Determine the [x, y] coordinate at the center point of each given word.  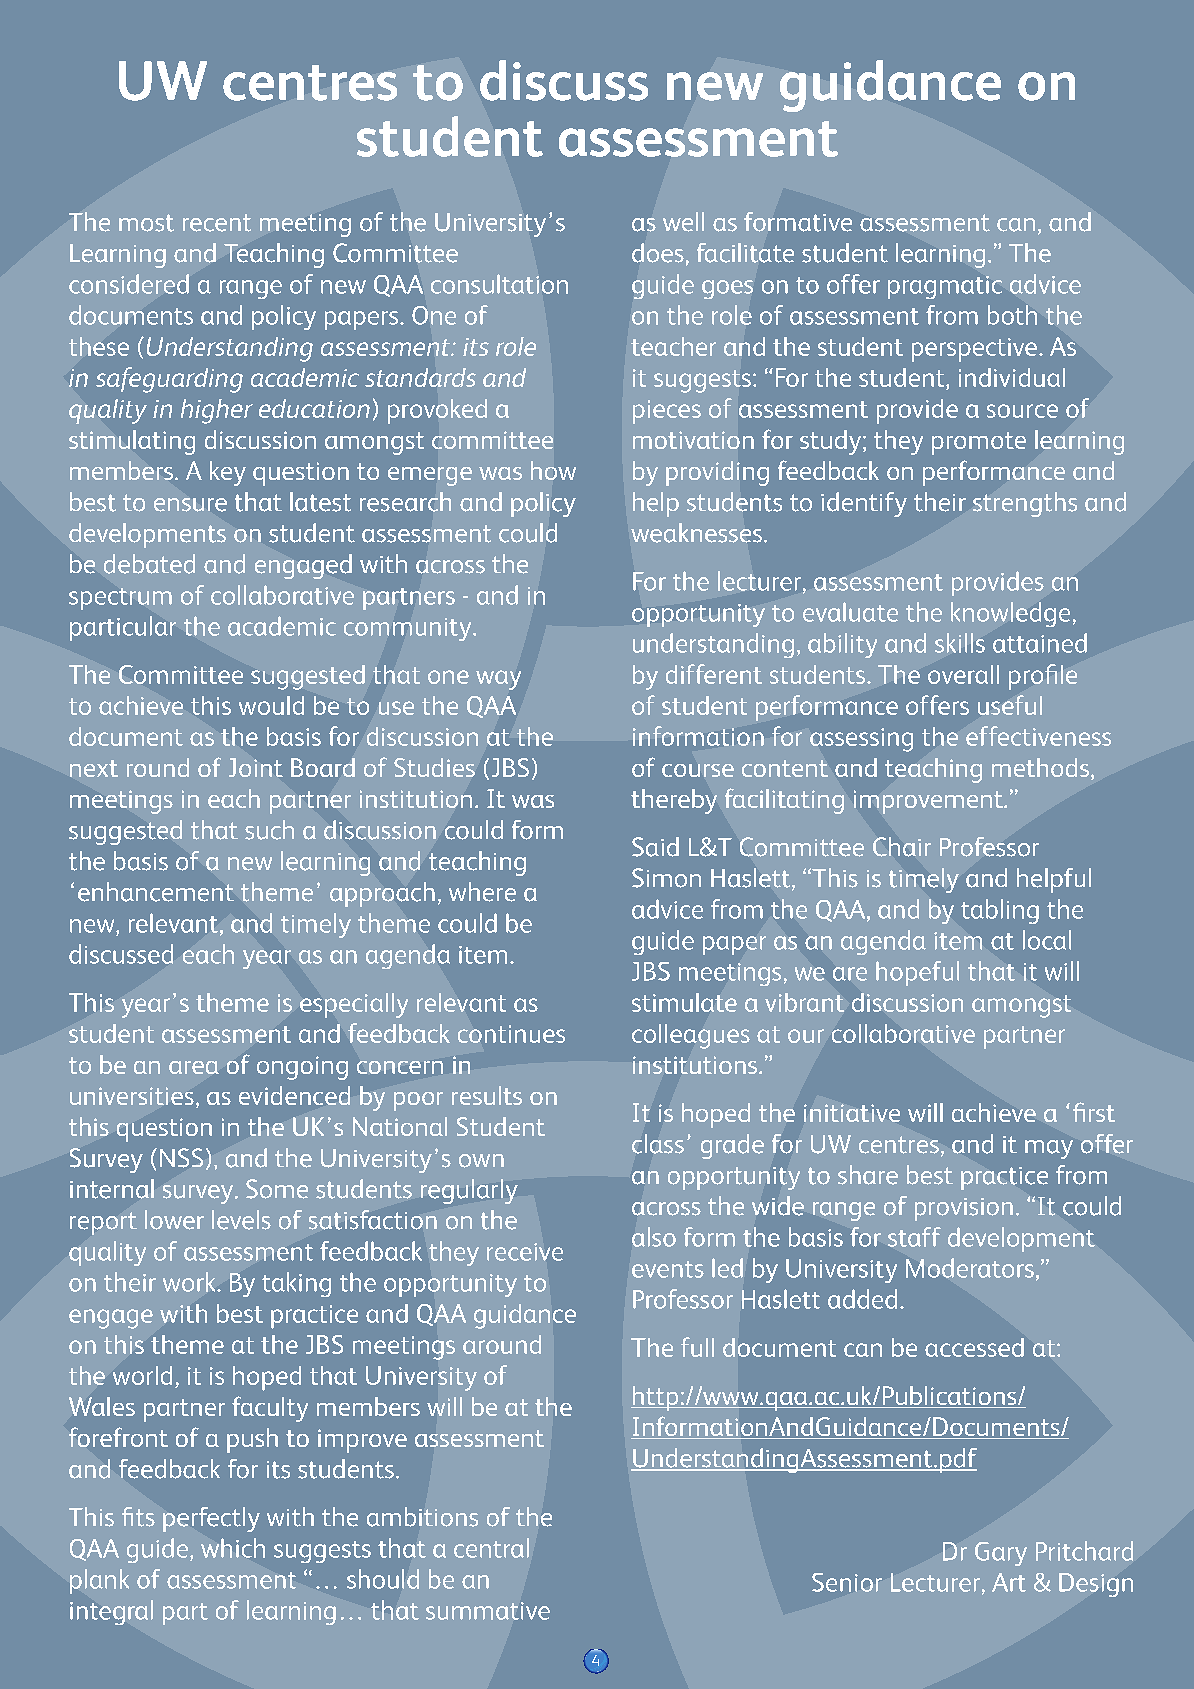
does [658, 253]
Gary [1001, 1554]
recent [217, 223]
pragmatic [945, 287]
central [491, 1548]
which [233, 1548]
